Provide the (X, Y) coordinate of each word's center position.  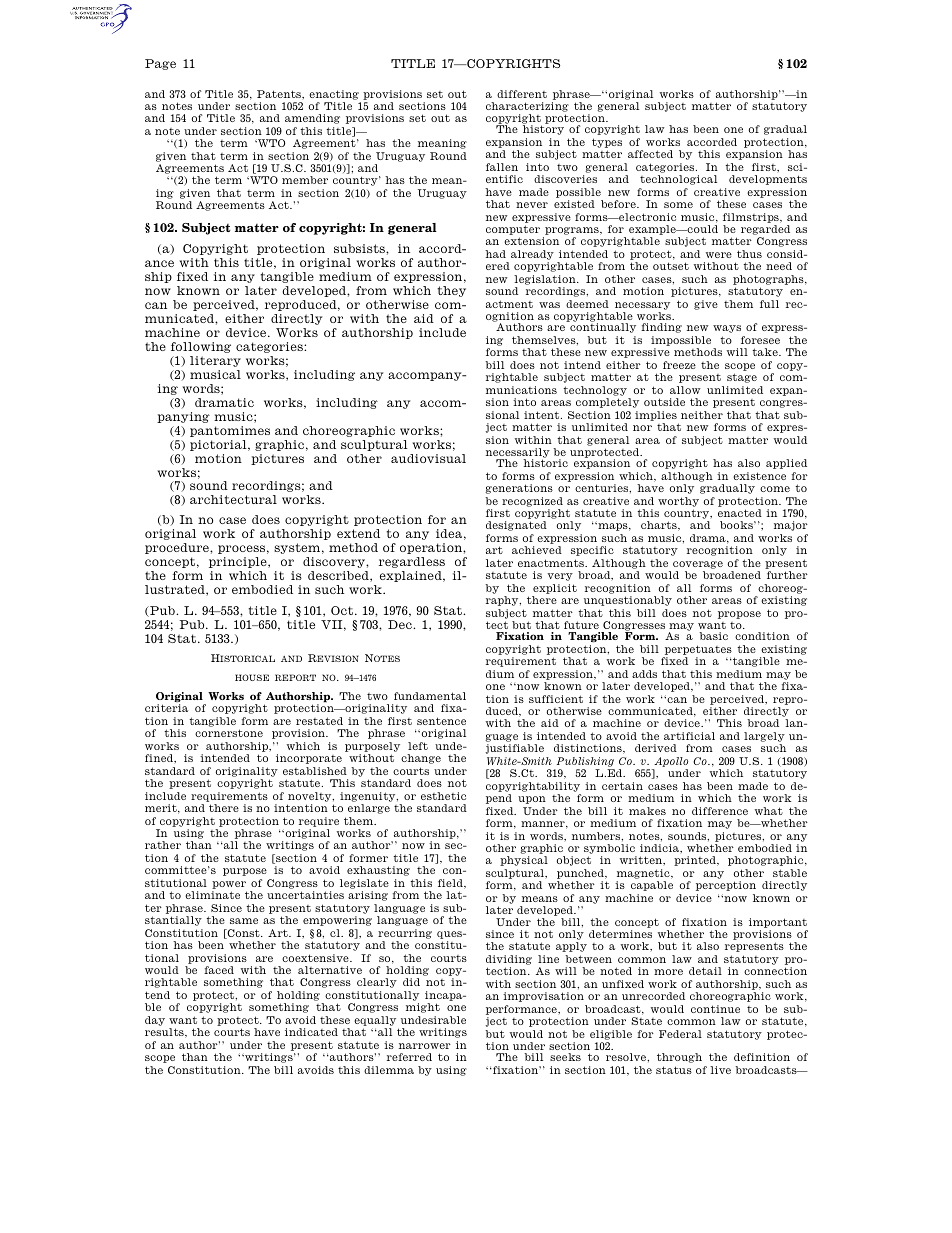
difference (720, 811)
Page (160, 64)
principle (239, 562)
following (201, 347)
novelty (311, 797)
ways (727, 329)
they (451, 291)
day (155, 1021)
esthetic (443, 796)
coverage (698, 565)
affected (650, 154)
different (522, 94)
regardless (412, 562)
